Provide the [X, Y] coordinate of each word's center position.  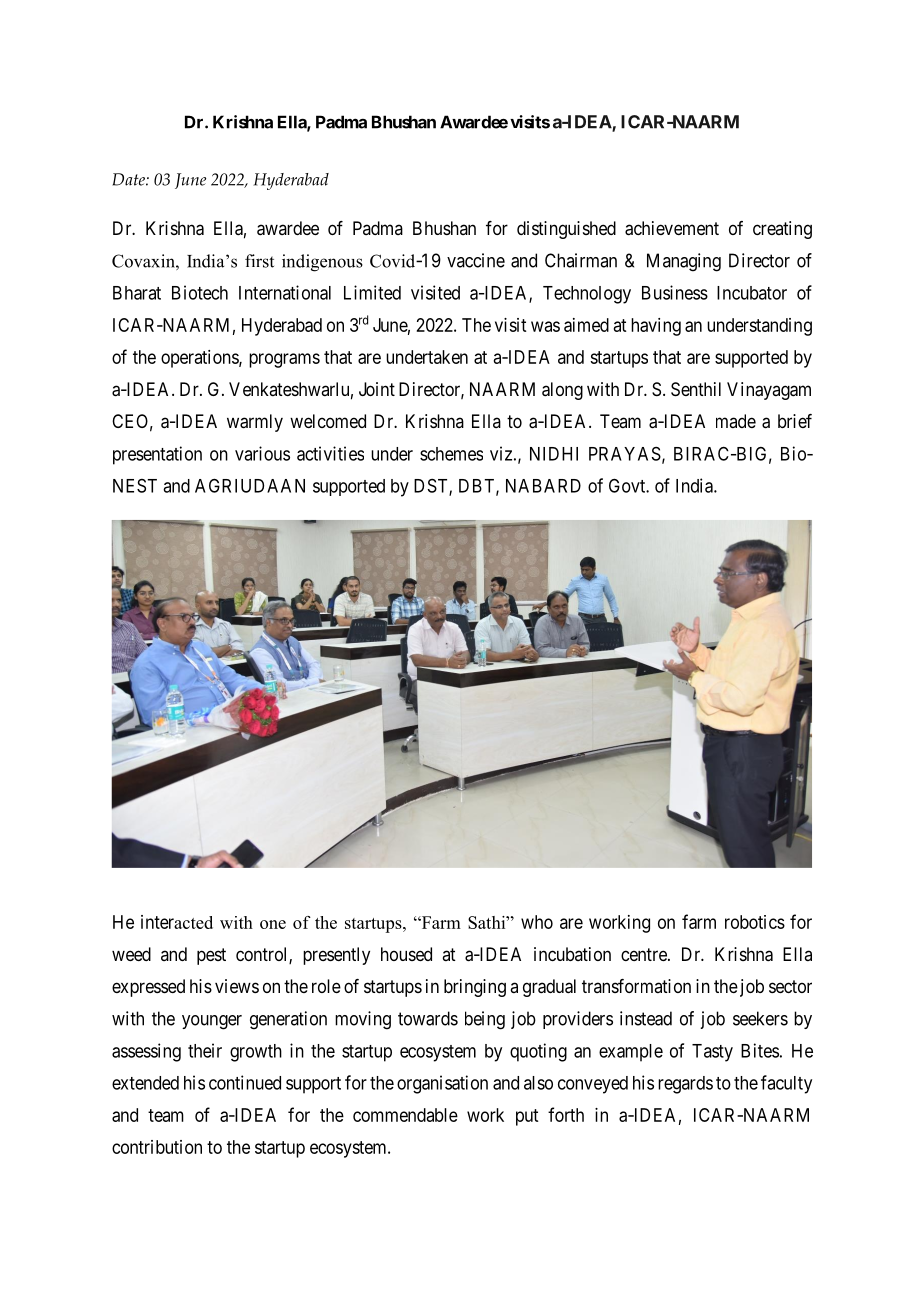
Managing [684, 262]
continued [245, 1082]
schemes [451, 454]
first [259, 261]
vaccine [476, 260]
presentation [157, 455]
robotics [755, 922]
